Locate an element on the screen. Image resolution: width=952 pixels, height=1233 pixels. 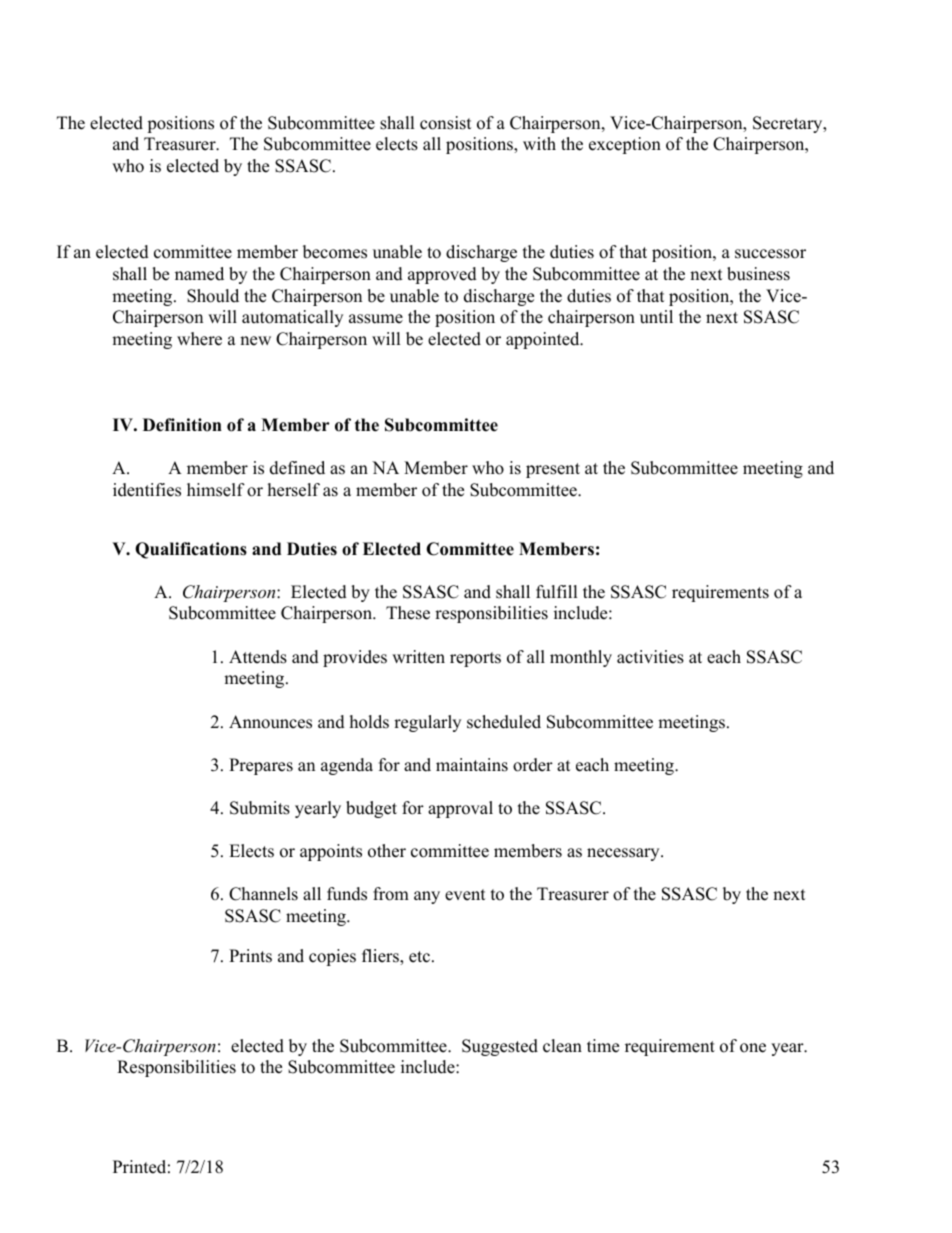
named is located at coordinates (199, 274).
